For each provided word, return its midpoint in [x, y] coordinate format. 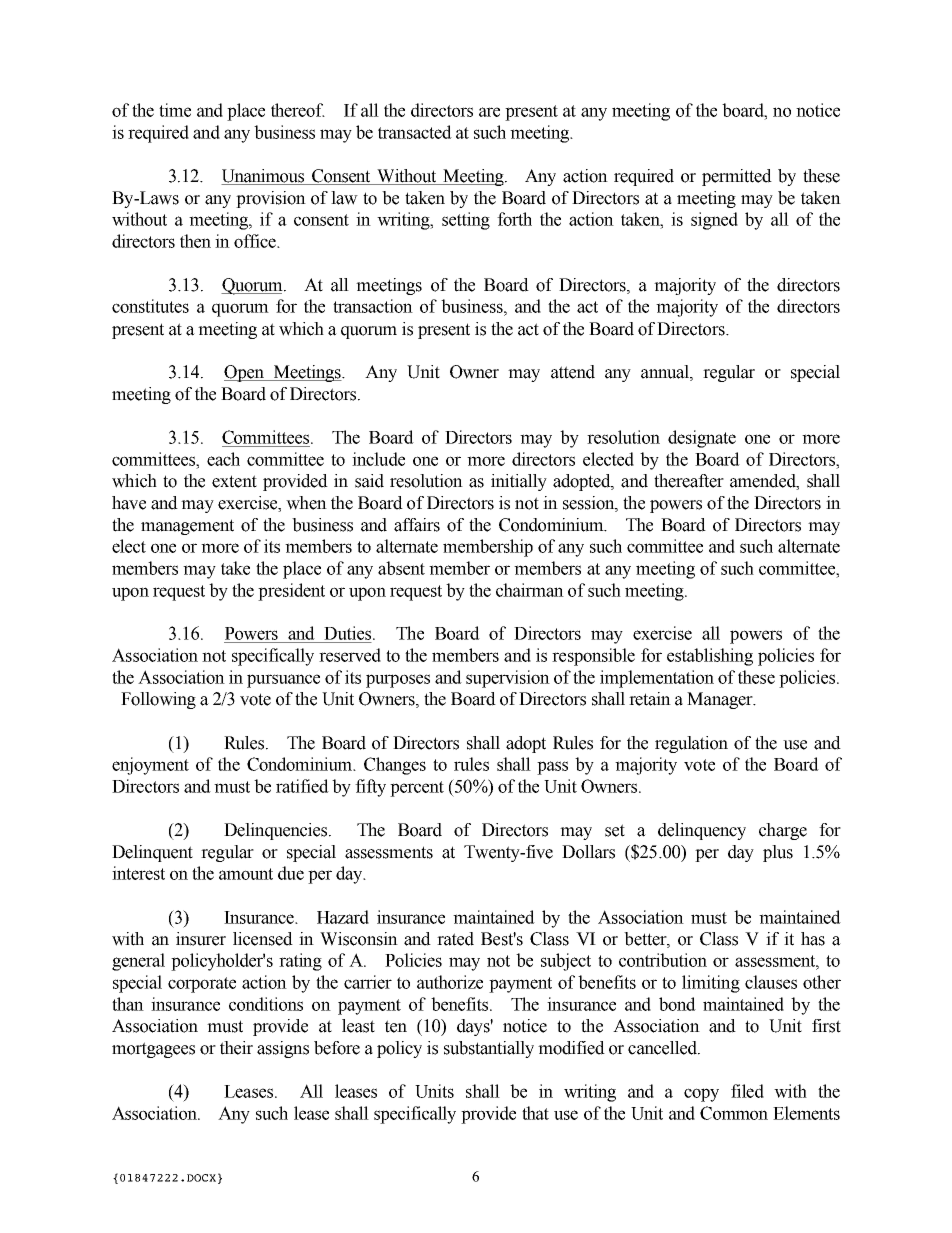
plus [778, 853]
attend [573, 372]
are [489, 112]
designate [702, 439]
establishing [710, 657]
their [236, 1048]
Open [245, 373]
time [175, 110]
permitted [737, 177]
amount [246, 874]
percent [417, 789]
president [291, 592]
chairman [530, 590]
